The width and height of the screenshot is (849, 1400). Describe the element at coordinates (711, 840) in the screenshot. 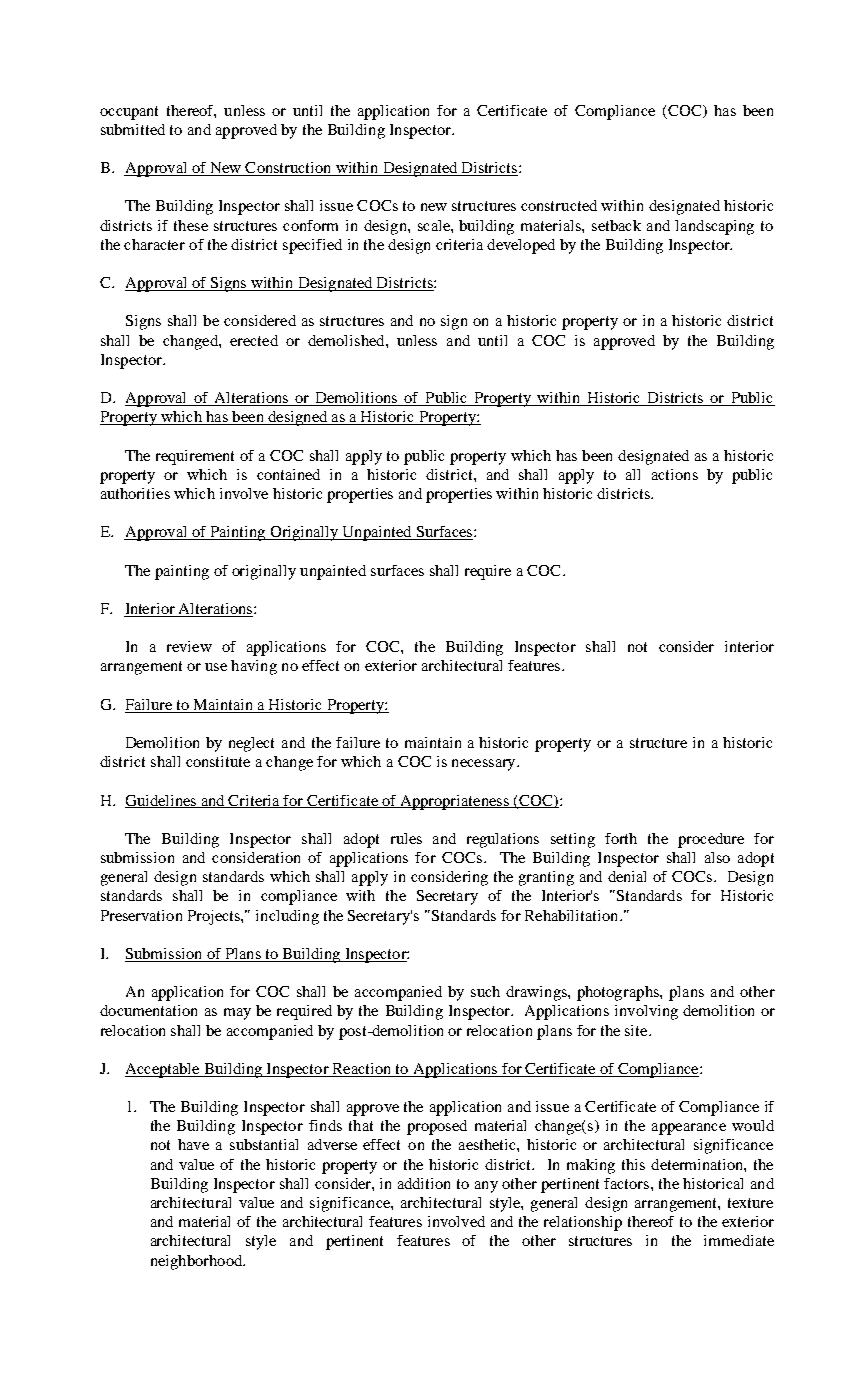

I see `procedure` at that location.
